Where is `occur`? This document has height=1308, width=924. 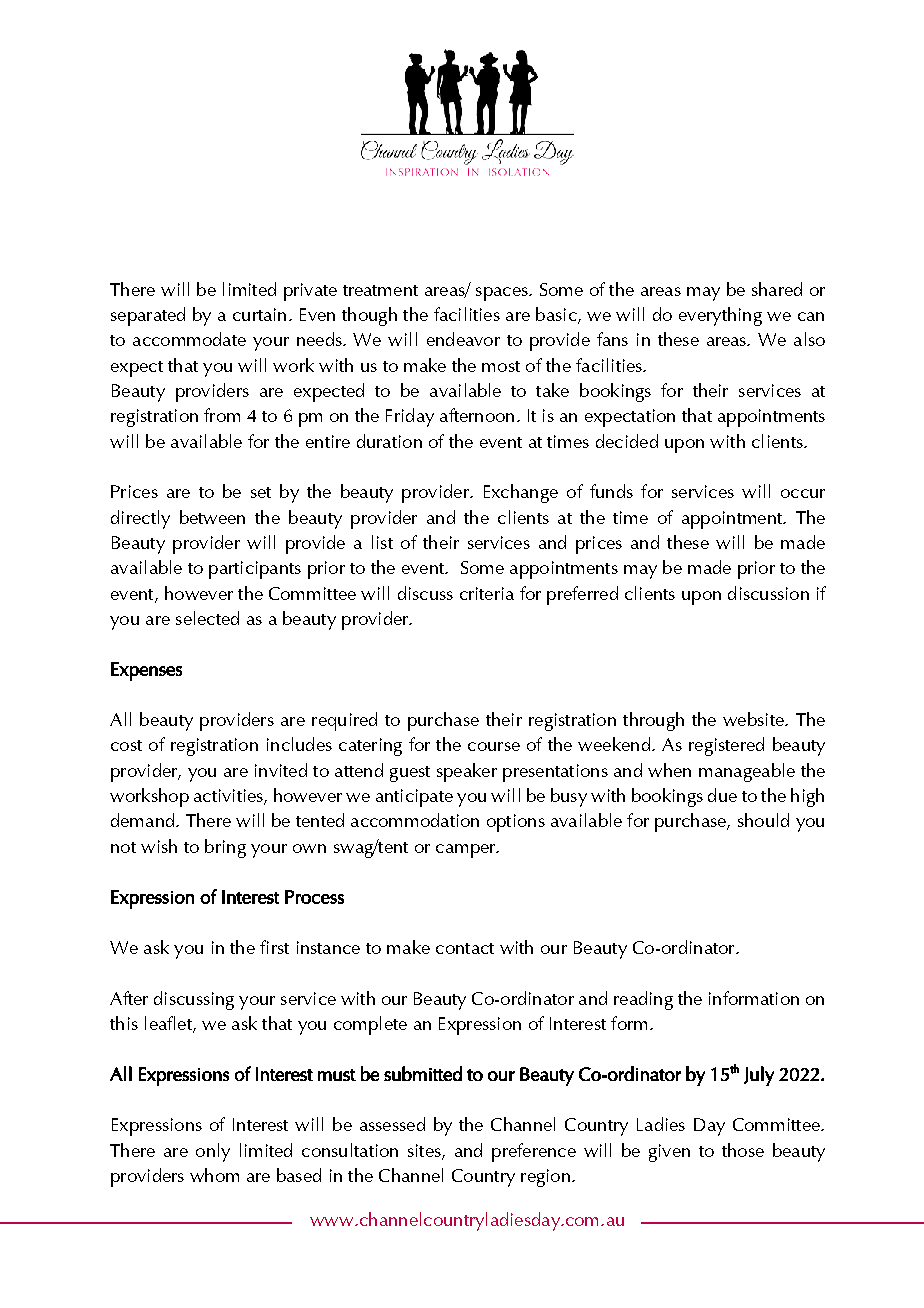
occur is located at coordinates (803, 493).
